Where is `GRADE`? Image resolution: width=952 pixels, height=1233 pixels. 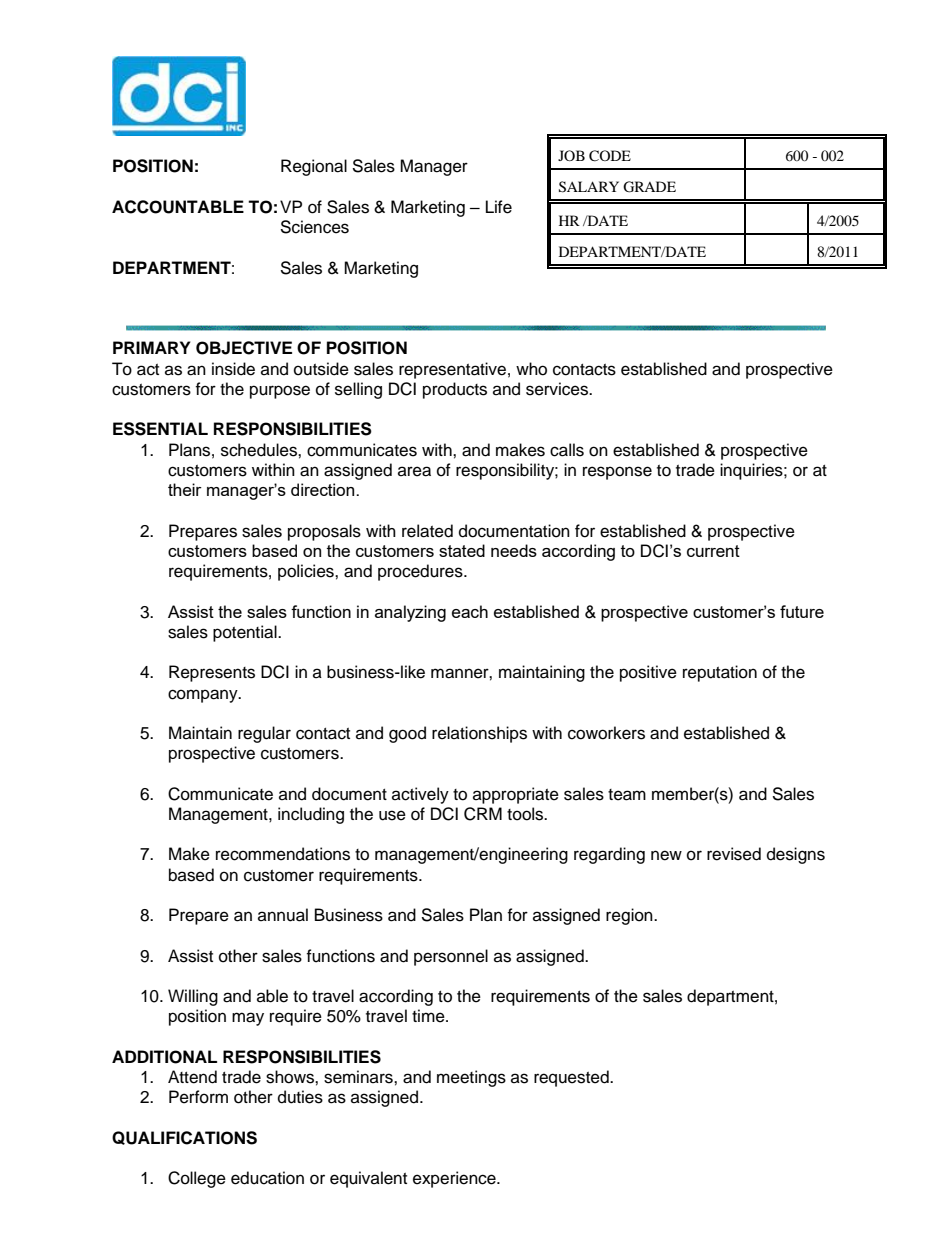
GRADE is located at coordinates (649, 187).
